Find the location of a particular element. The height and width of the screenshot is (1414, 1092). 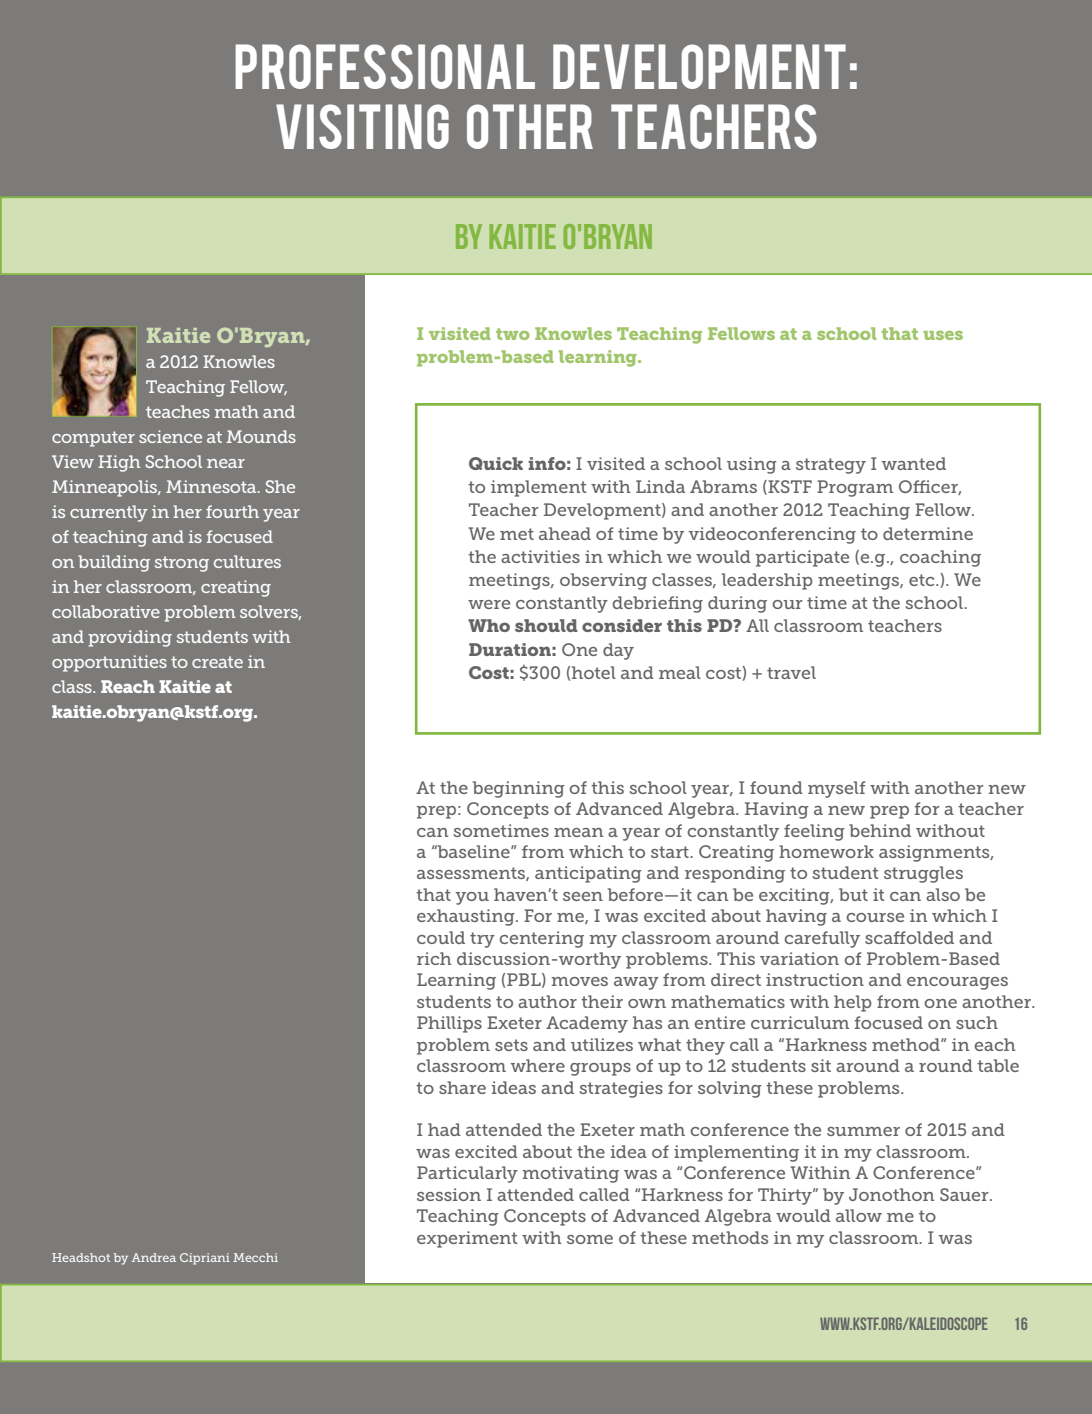

centering is located at coordinates (541, 939).
